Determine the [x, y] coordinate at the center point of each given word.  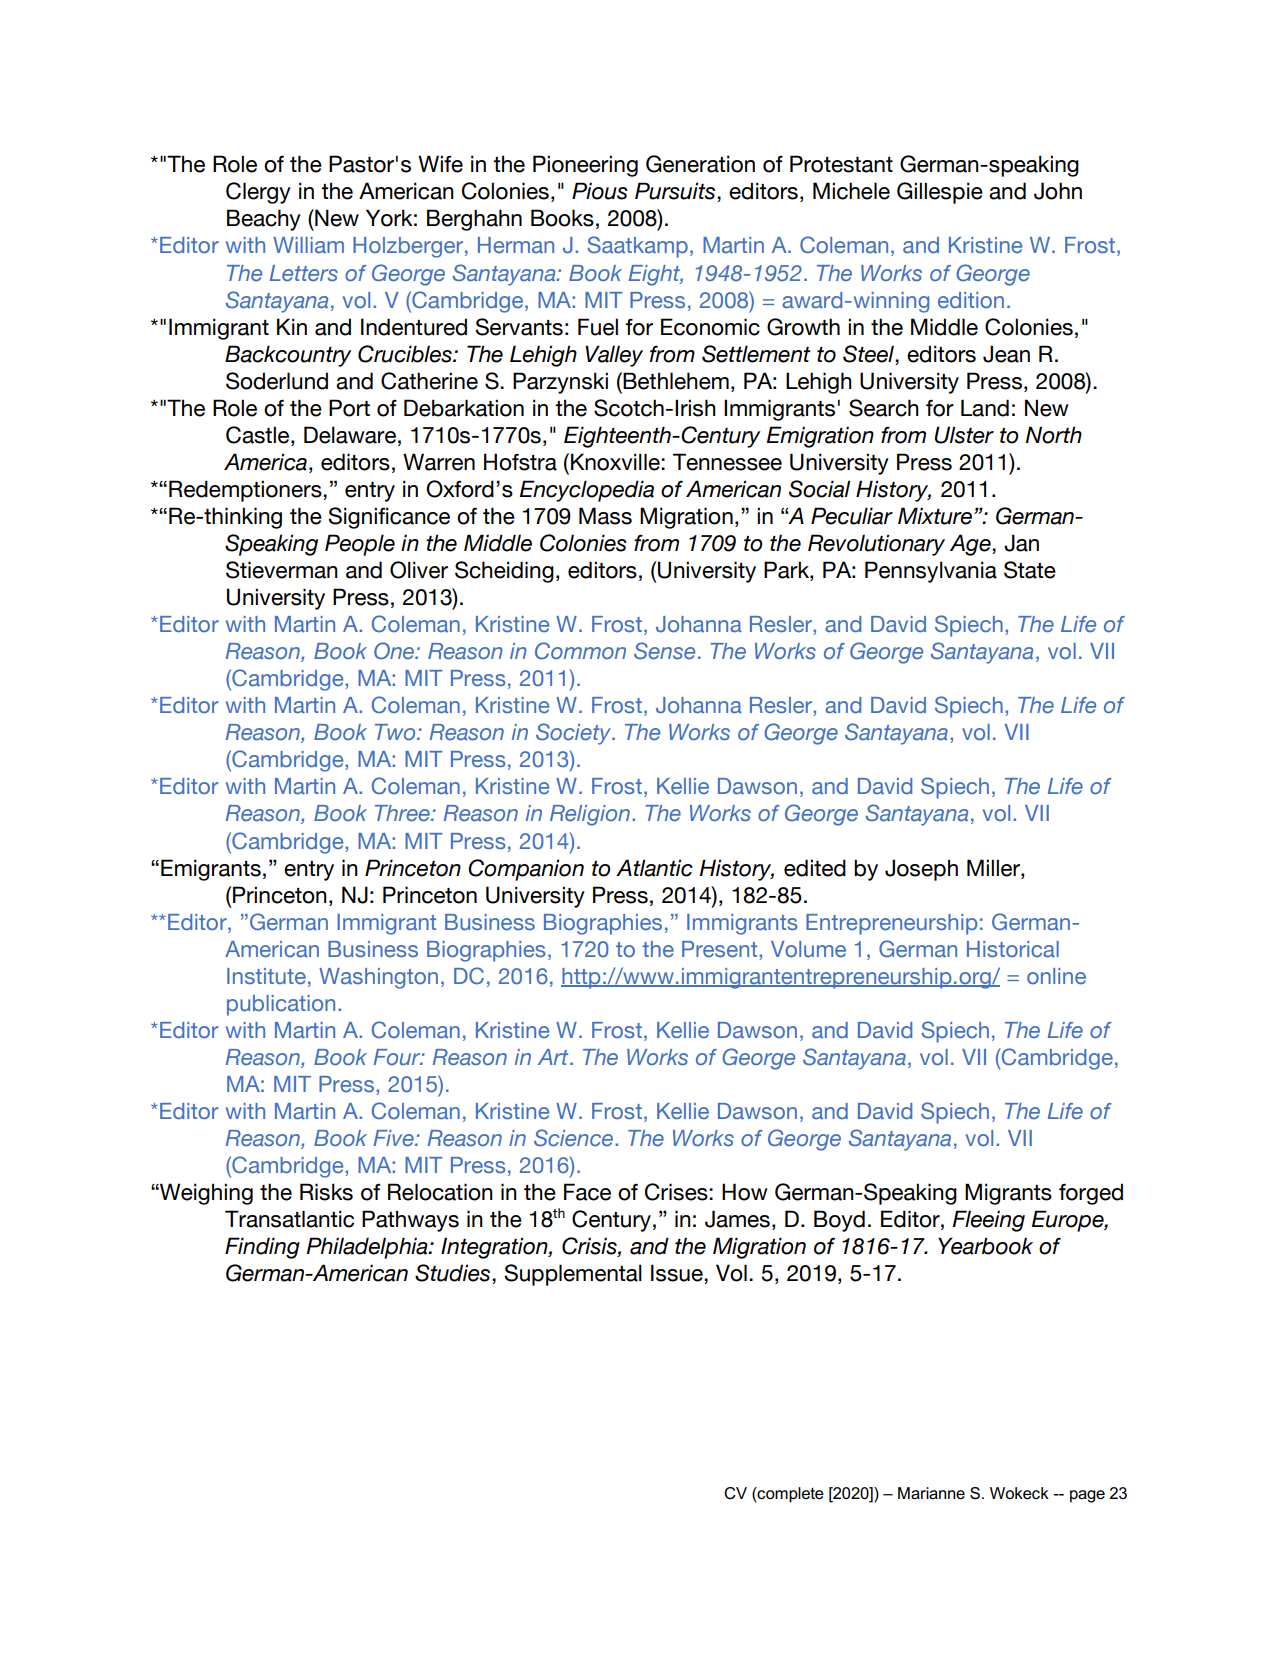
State [1030, 570]
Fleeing [988, 1221]
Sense [664, 651]
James [737, 1219]
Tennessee [727, 462]
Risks [326, 1192]
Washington [378, 978]
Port [349, 408]
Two [396, 732]
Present [721, 949]
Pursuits [676, 192]
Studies [454, 1274]
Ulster [964, 435]
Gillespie [940, 193]
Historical [1013, 949]
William [308, 245]
